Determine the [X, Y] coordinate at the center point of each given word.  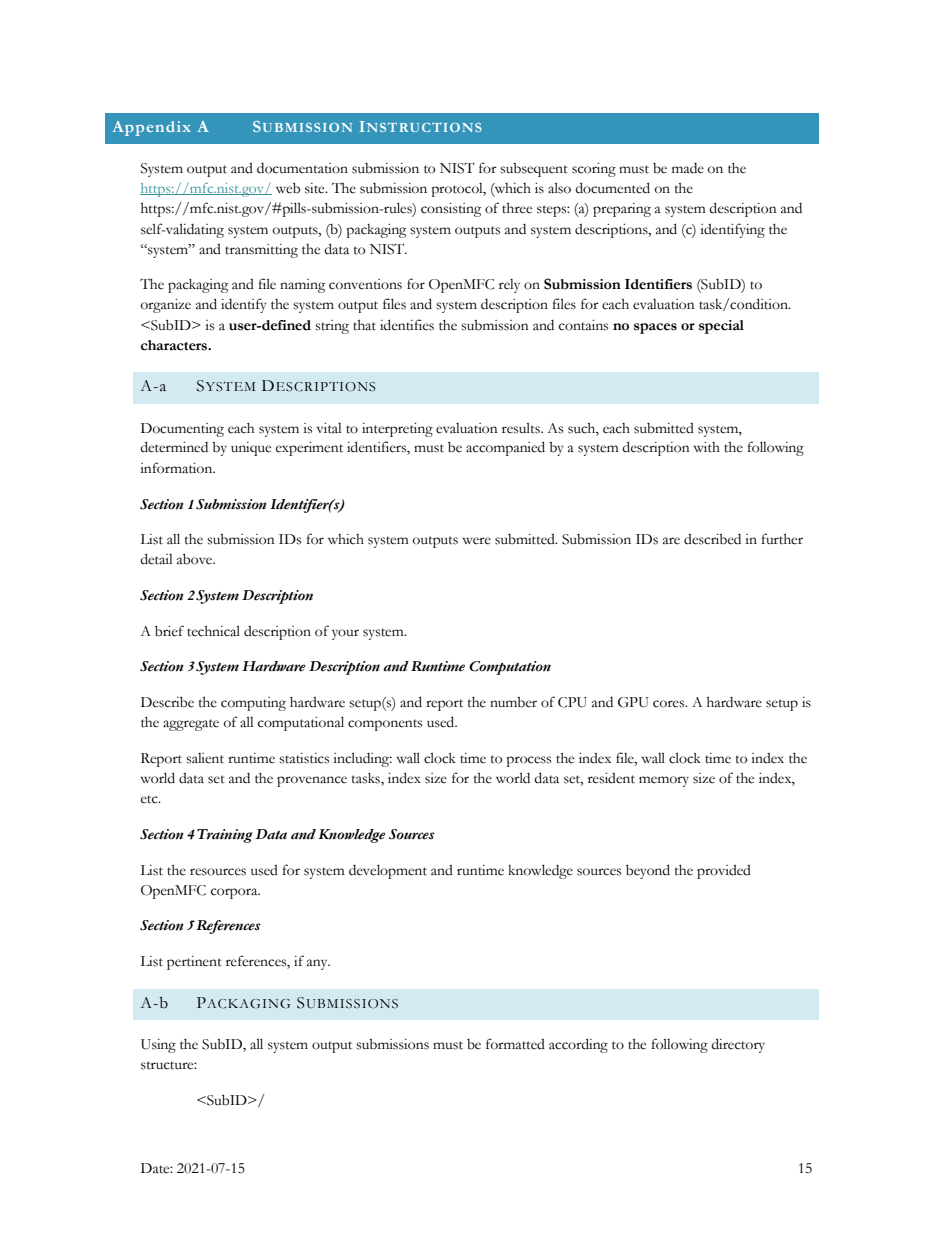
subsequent [534, 170]
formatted [515, 1044]
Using [158, 1046]
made [688, 168]
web [288, 188]
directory [738, 1045]
